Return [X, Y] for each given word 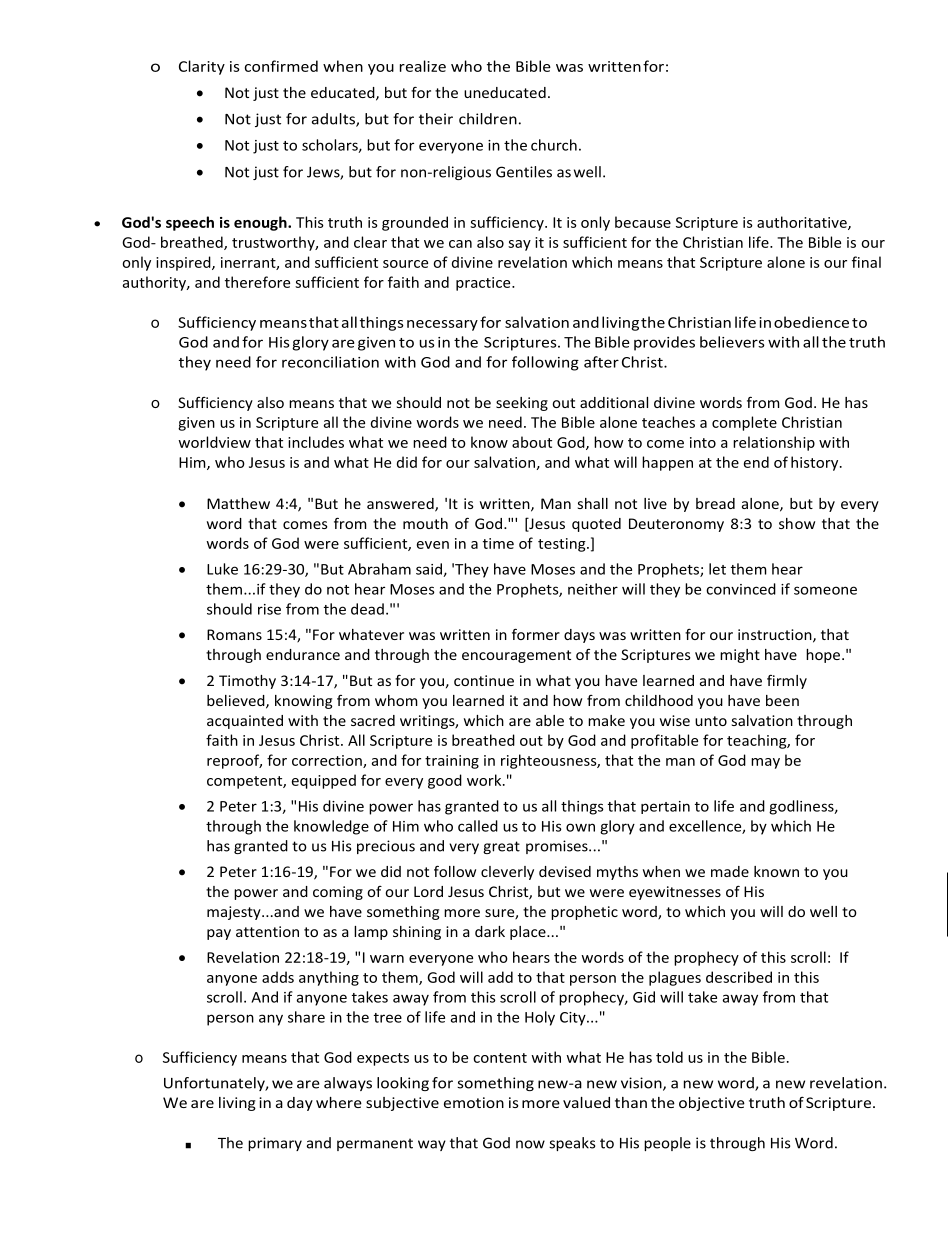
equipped [324, 781]
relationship [774, 443]
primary [275, 1144]
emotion [474, 1102]
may [765, 763]
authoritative [803, 223]
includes [316, 442]
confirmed [281, 66]
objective [712, 1104]
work [485, 780]
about [532, 442]
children [488, 119]
